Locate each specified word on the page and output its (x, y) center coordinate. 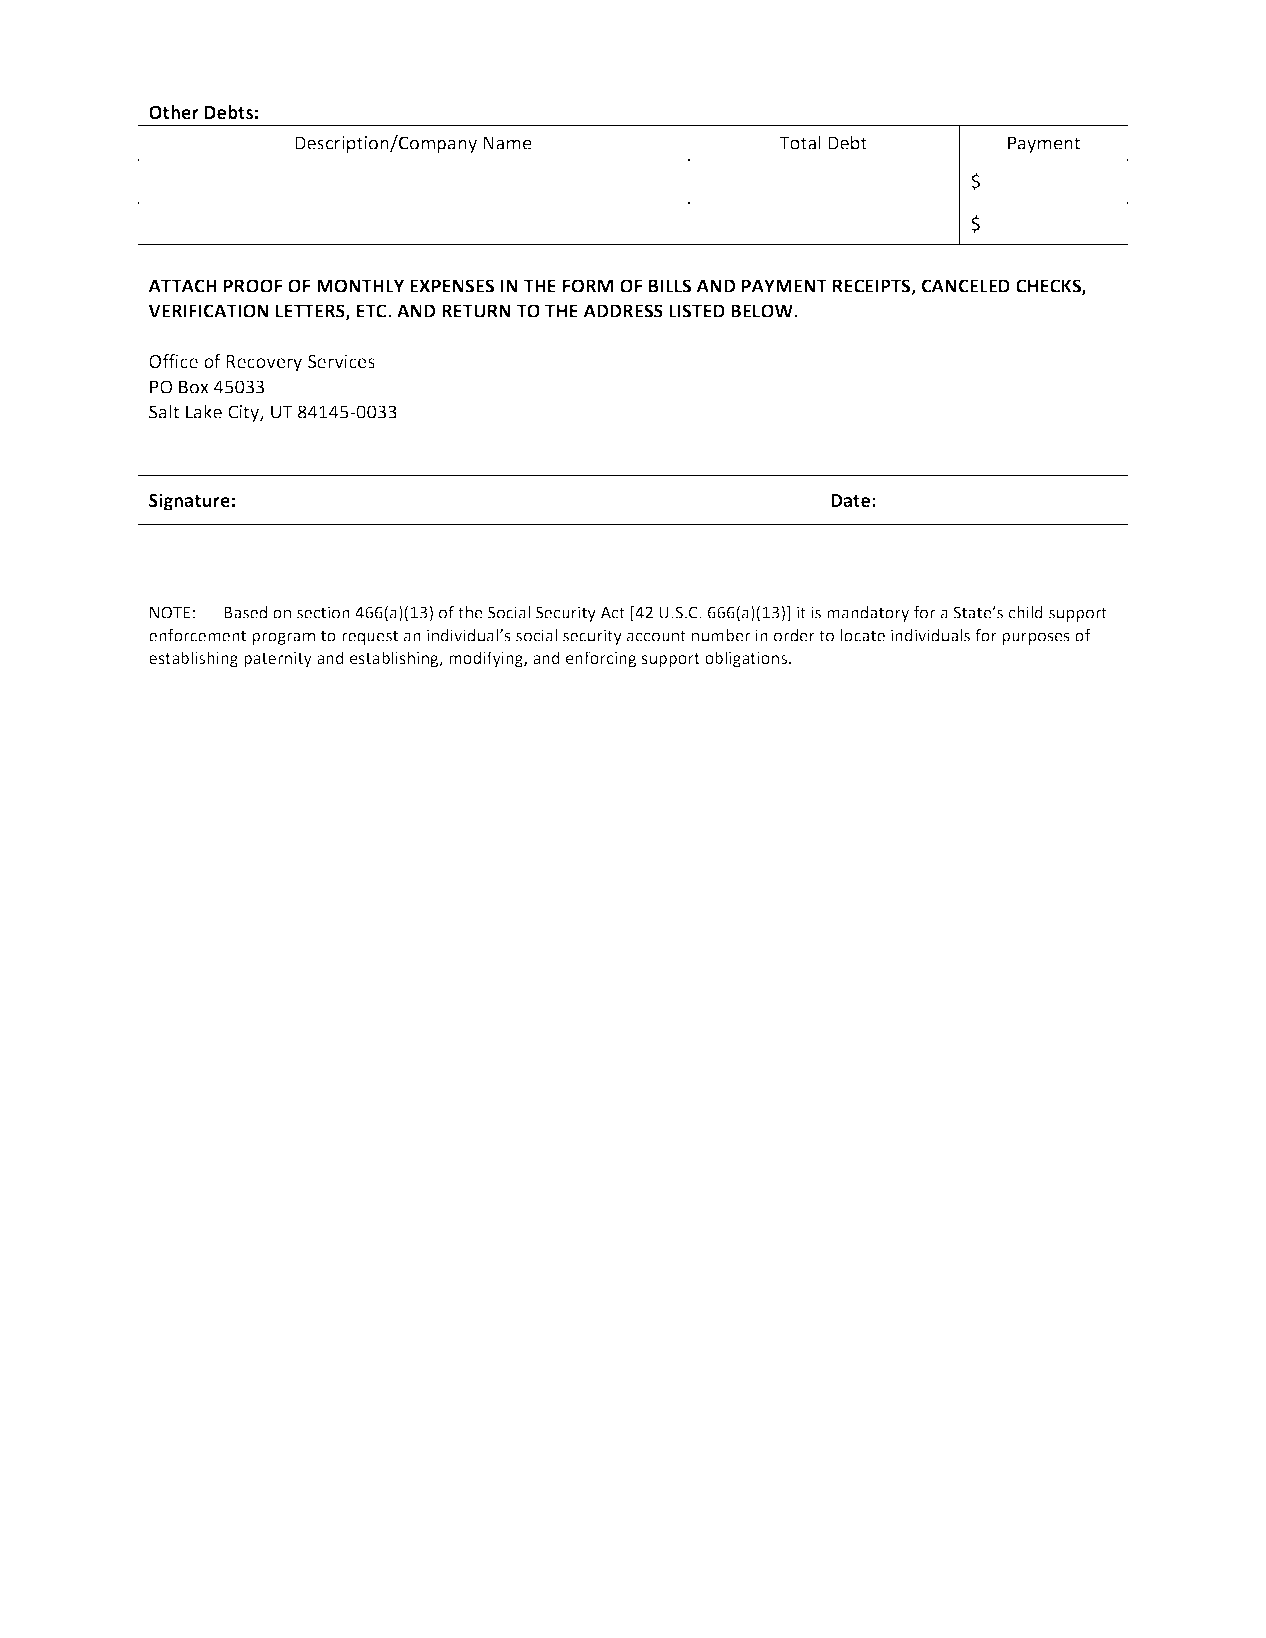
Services (341, 361)
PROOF (253, 286)
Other (174, 112)
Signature (189, 502)
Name (507, 143)
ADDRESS (623, 311)
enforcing (601, 659)
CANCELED (966, 286)
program (283, 638)
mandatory (868, 614)
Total (800, 142)
